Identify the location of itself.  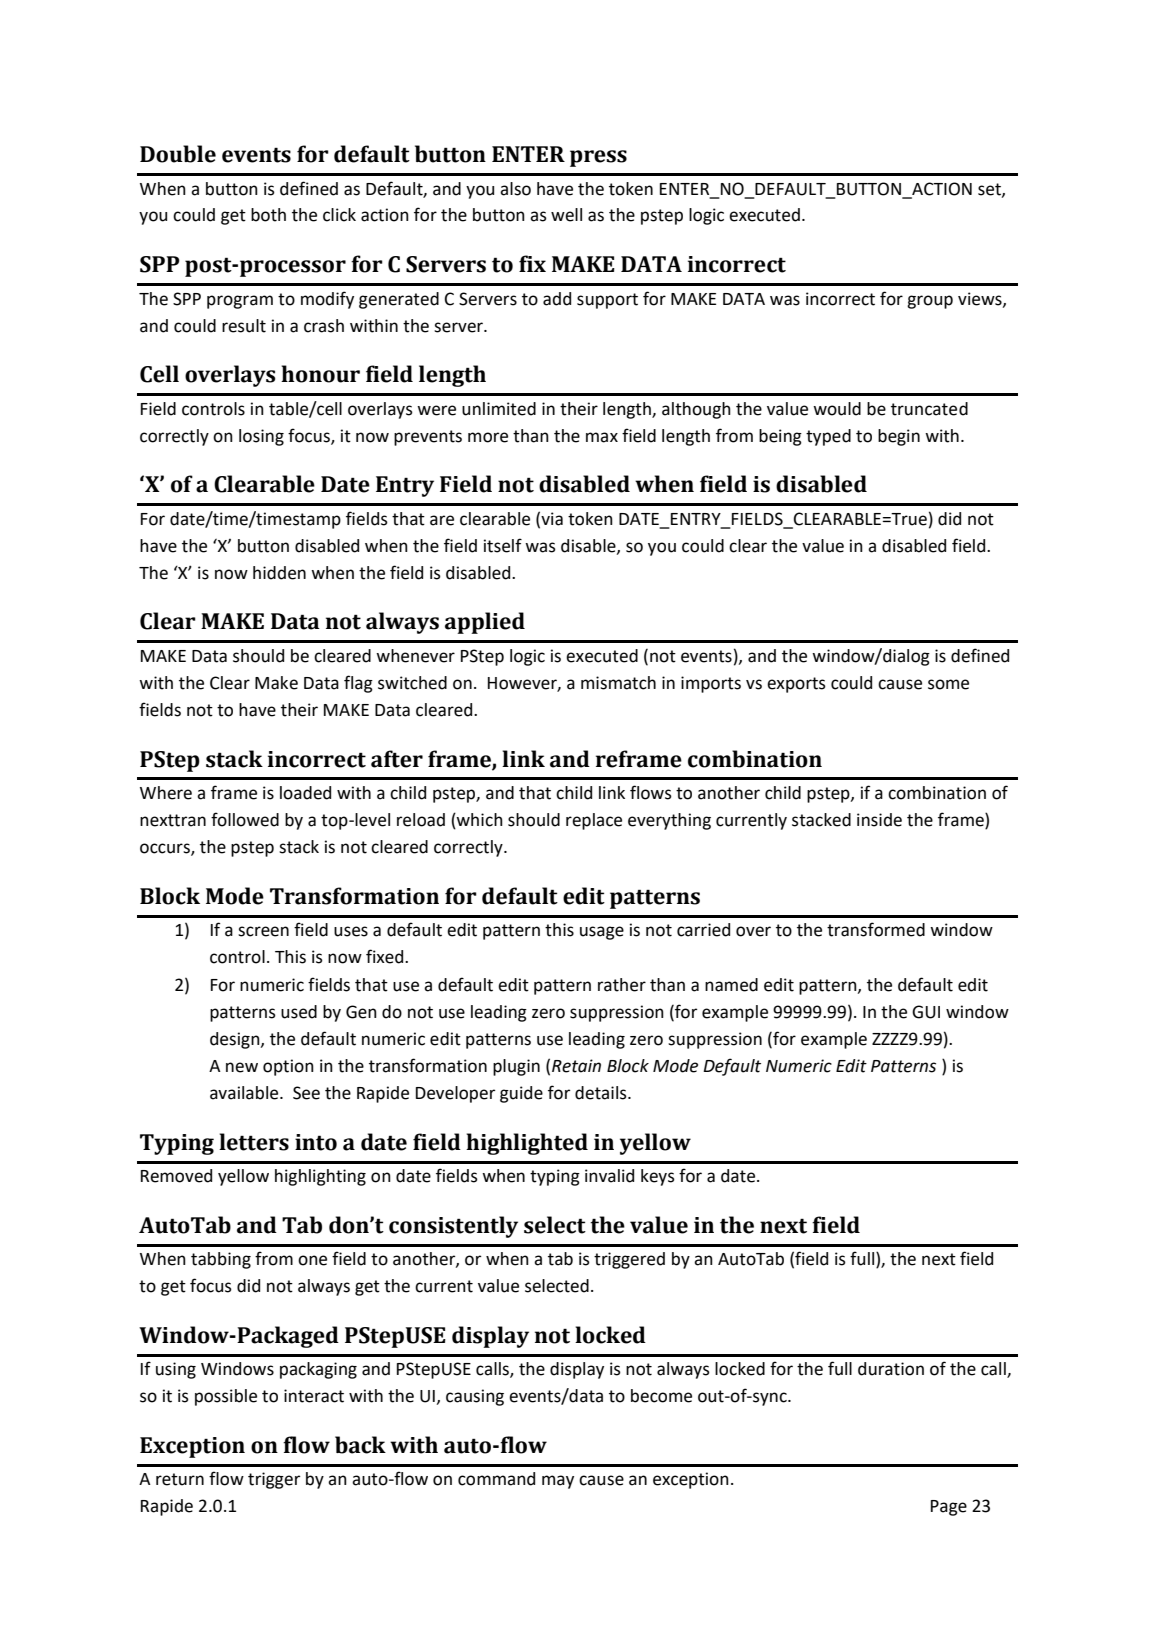
(503, 545).
